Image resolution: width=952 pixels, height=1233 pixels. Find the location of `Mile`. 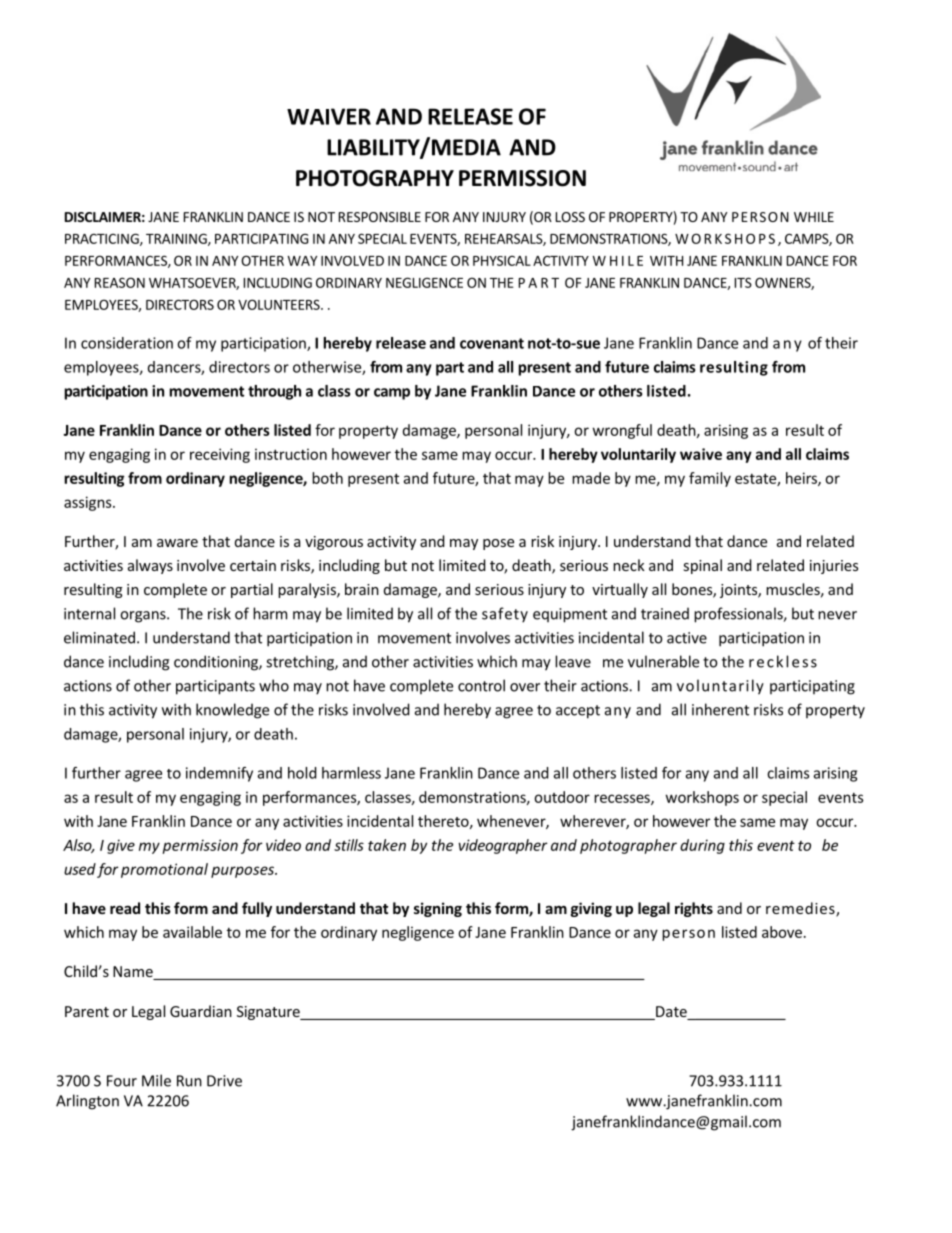

Mile is located at coordinates (156, 1080).
